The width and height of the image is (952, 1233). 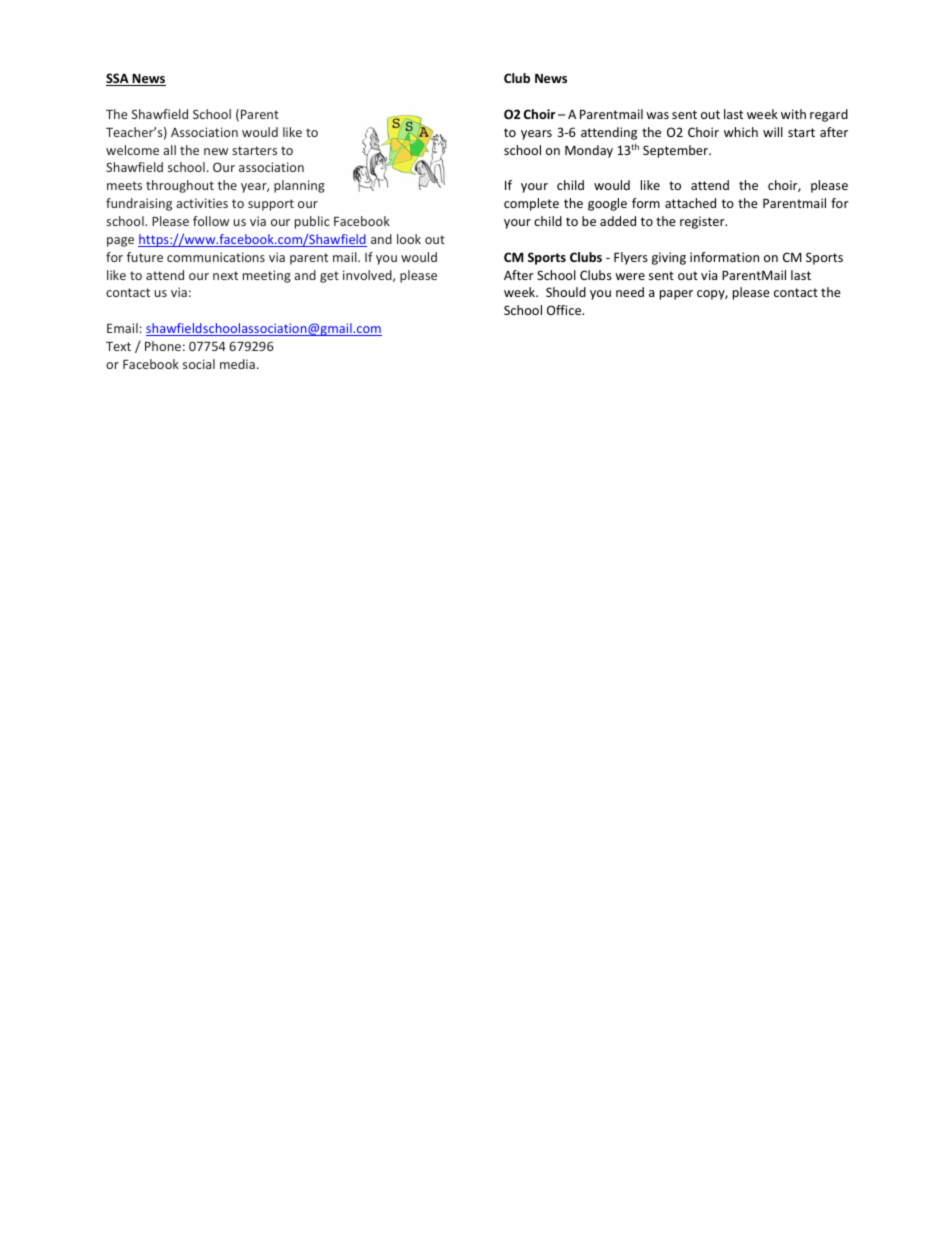 What do you see at coordinates (118, 79) in the image?
I see `SSA` at bounding box center [118, 79].
